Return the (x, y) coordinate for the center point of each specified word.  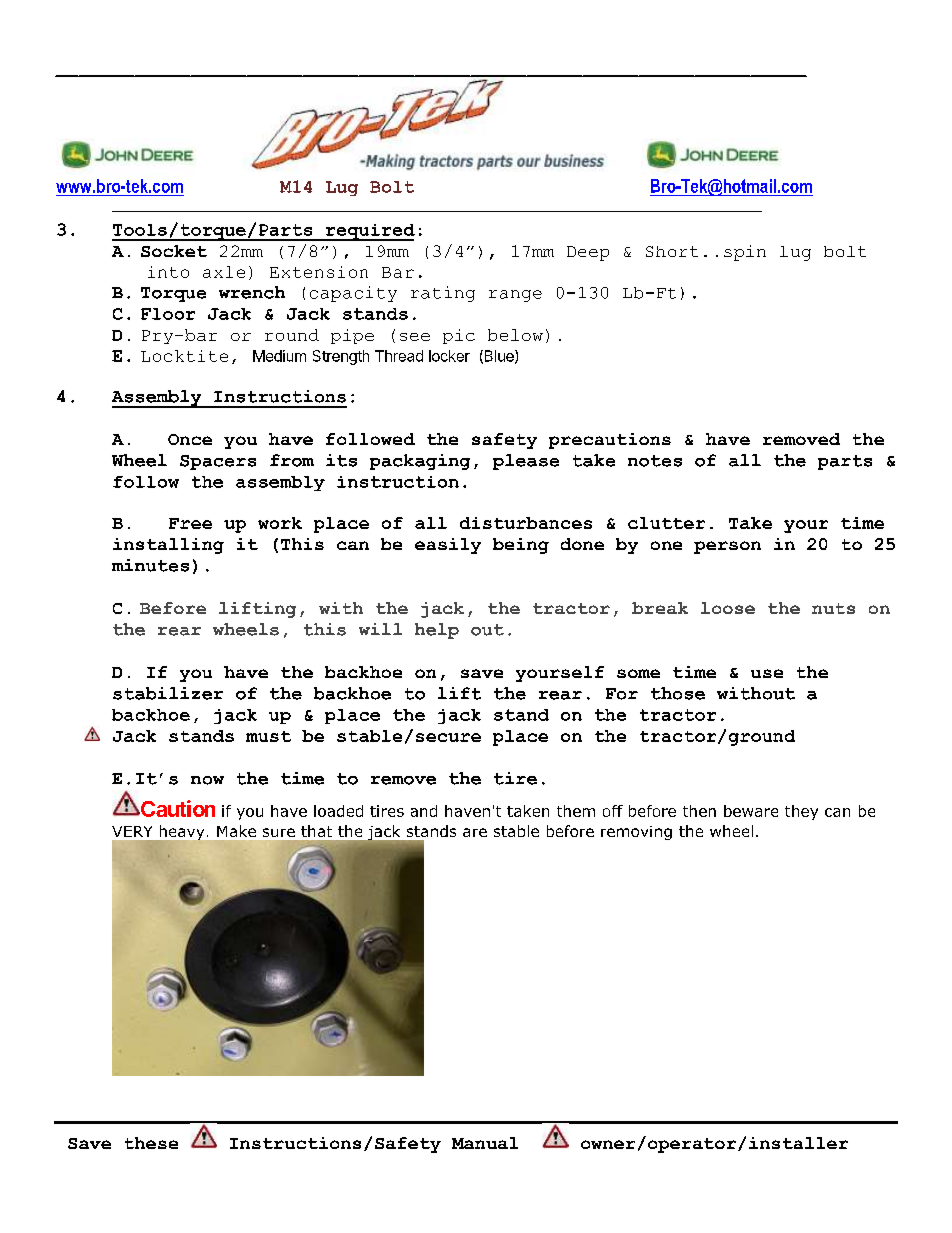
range (515, 296)
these (151, 1143)
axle (224, 272)
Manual (485, 1143)
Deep (588, 253)
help (437, 631)
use (767, 673)
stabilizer (168, 693)
